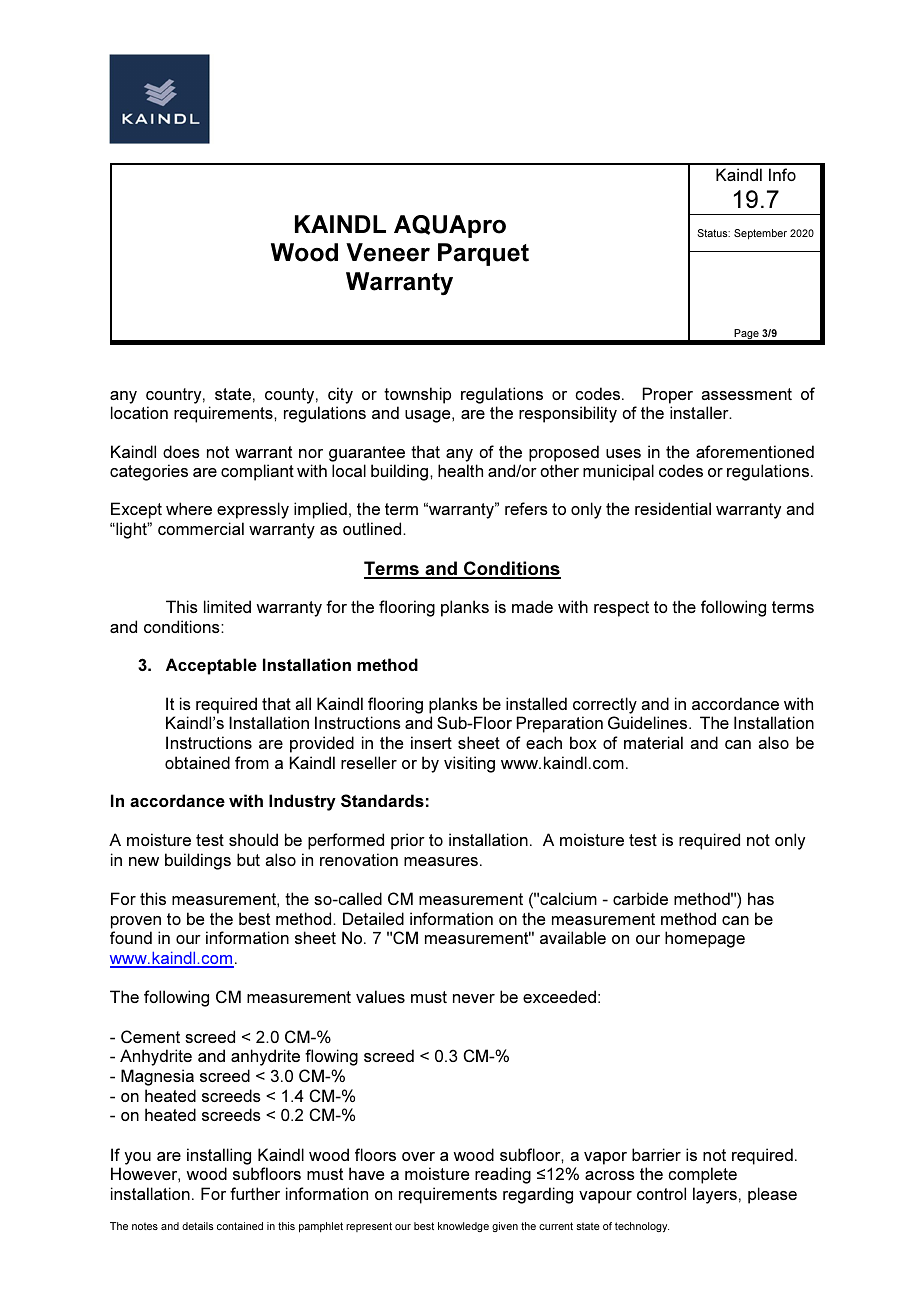 This page has width=924, height=1308. What do you see at coordinates (460, 470) in the page?
I see `health` at bounding box center [460, 470].
